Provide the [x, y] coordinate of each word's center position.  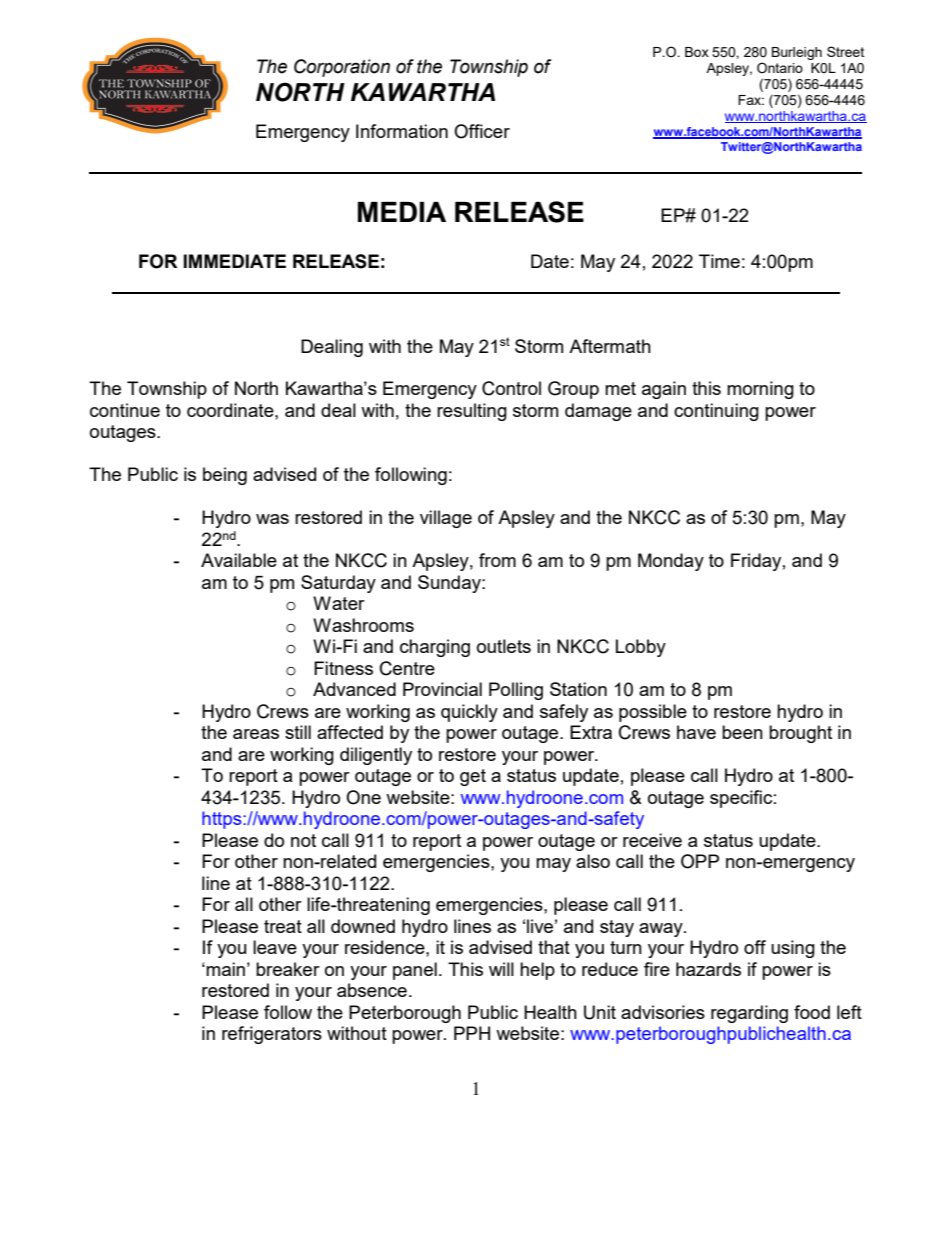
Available [239, 560]
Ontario [780, 67]
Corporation [342, 68]
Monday [671, 562]
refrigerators [272, 1035]
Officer [482, 131]
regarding [749, 1014]
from [497, 560]
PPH [472, 1033]
